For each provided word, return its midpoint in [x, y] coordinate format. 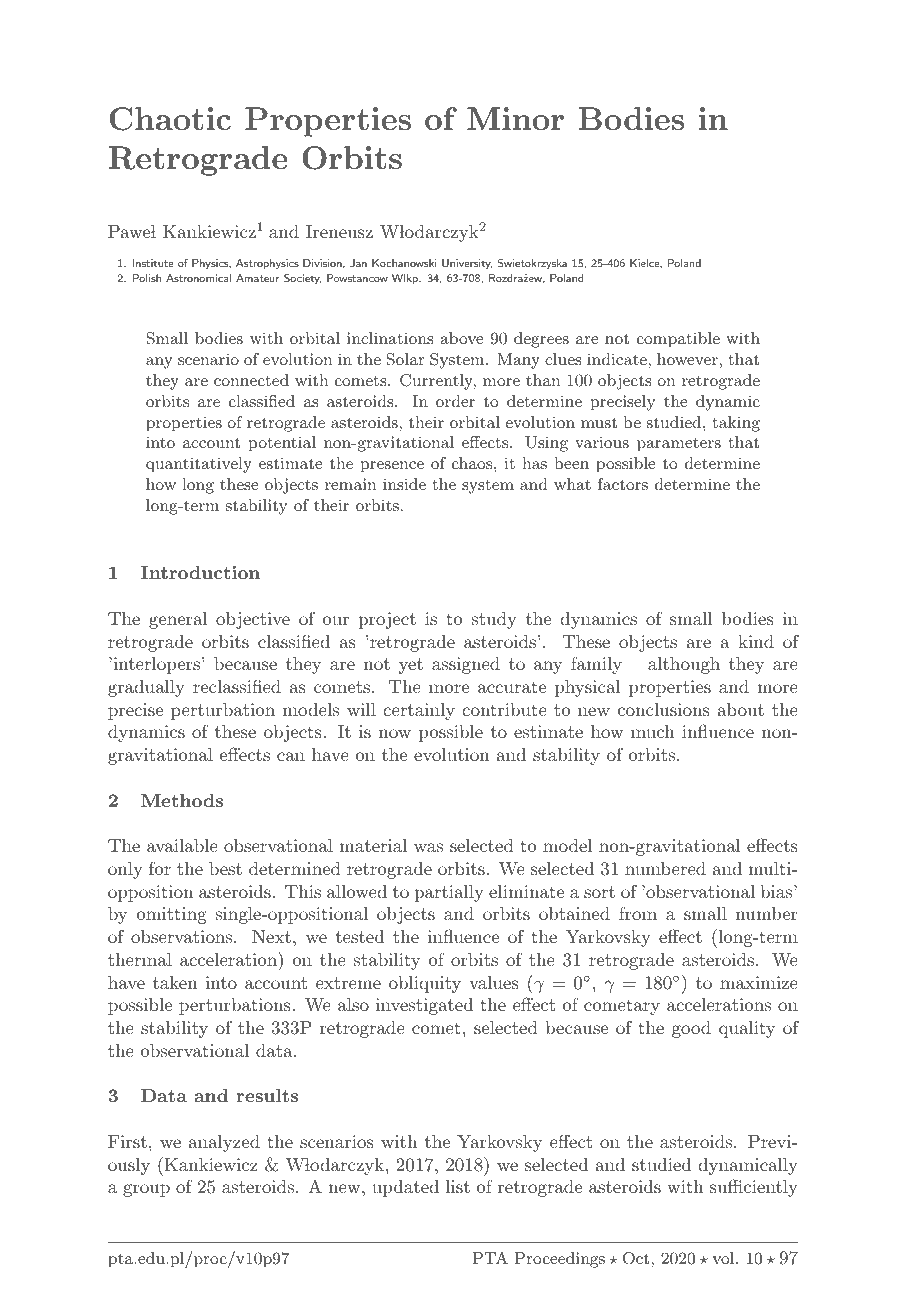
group [146, 1190]
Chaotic [170, 119]
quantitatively [199, 465]
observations [183, 936]
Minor [515, 118]
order [455, 401]
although [684, 665]
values [494, 982]
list [458, 1186]
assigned [466, 665]
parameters [679, 444]
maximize [759, 982]
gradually [146, 688]
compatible [678, 340]
